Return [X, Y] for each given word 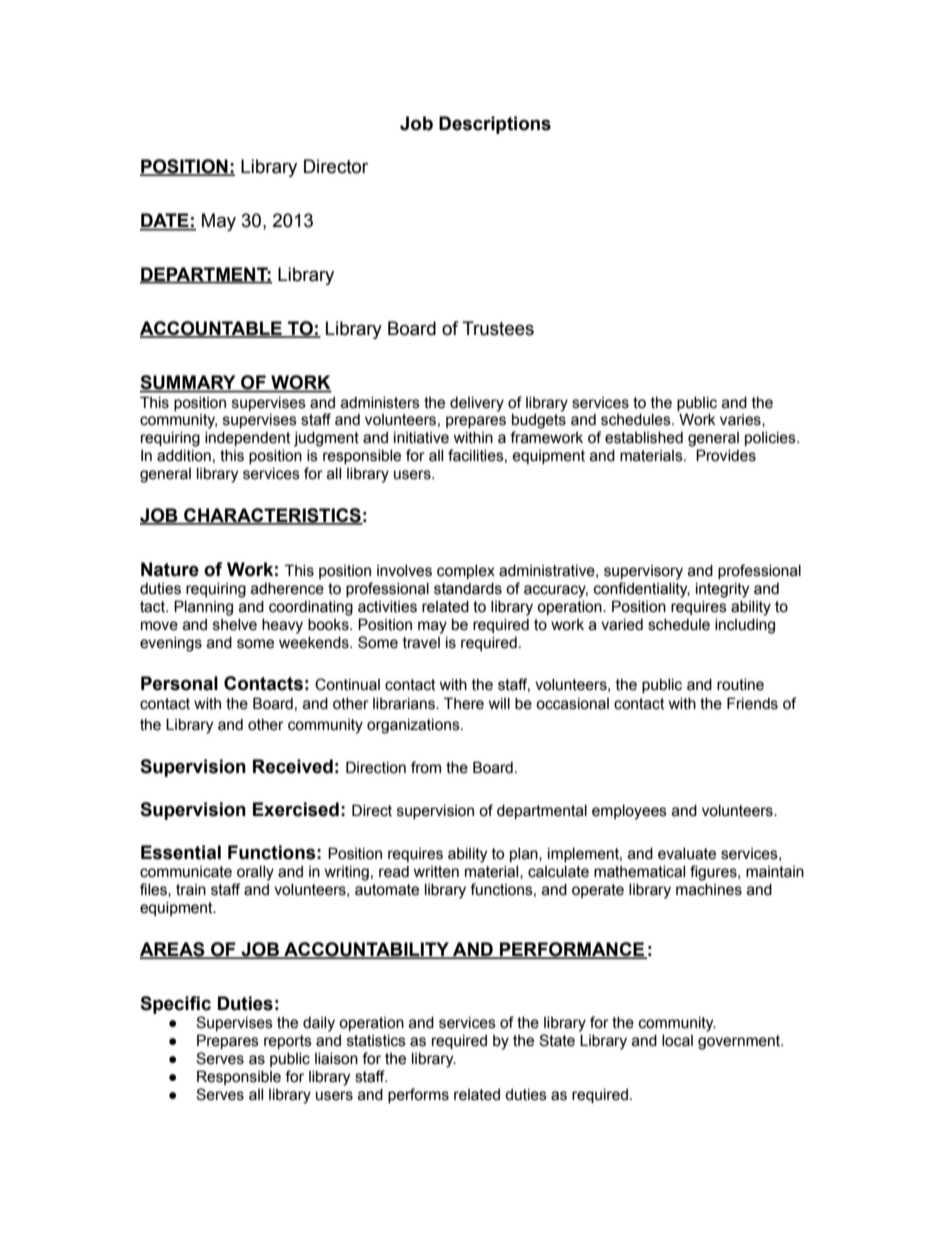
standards [468, 589]
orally [255, 873]
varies [741, 420]
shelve [235, 625]
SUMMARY [189, 383]
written [436, 872]
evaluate [687, 854]
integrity [722, 590]
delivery [477, 404]
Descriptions [495, 125]
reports [288, 1042]
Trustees [498, 328]
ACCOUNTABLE [212, 329]
